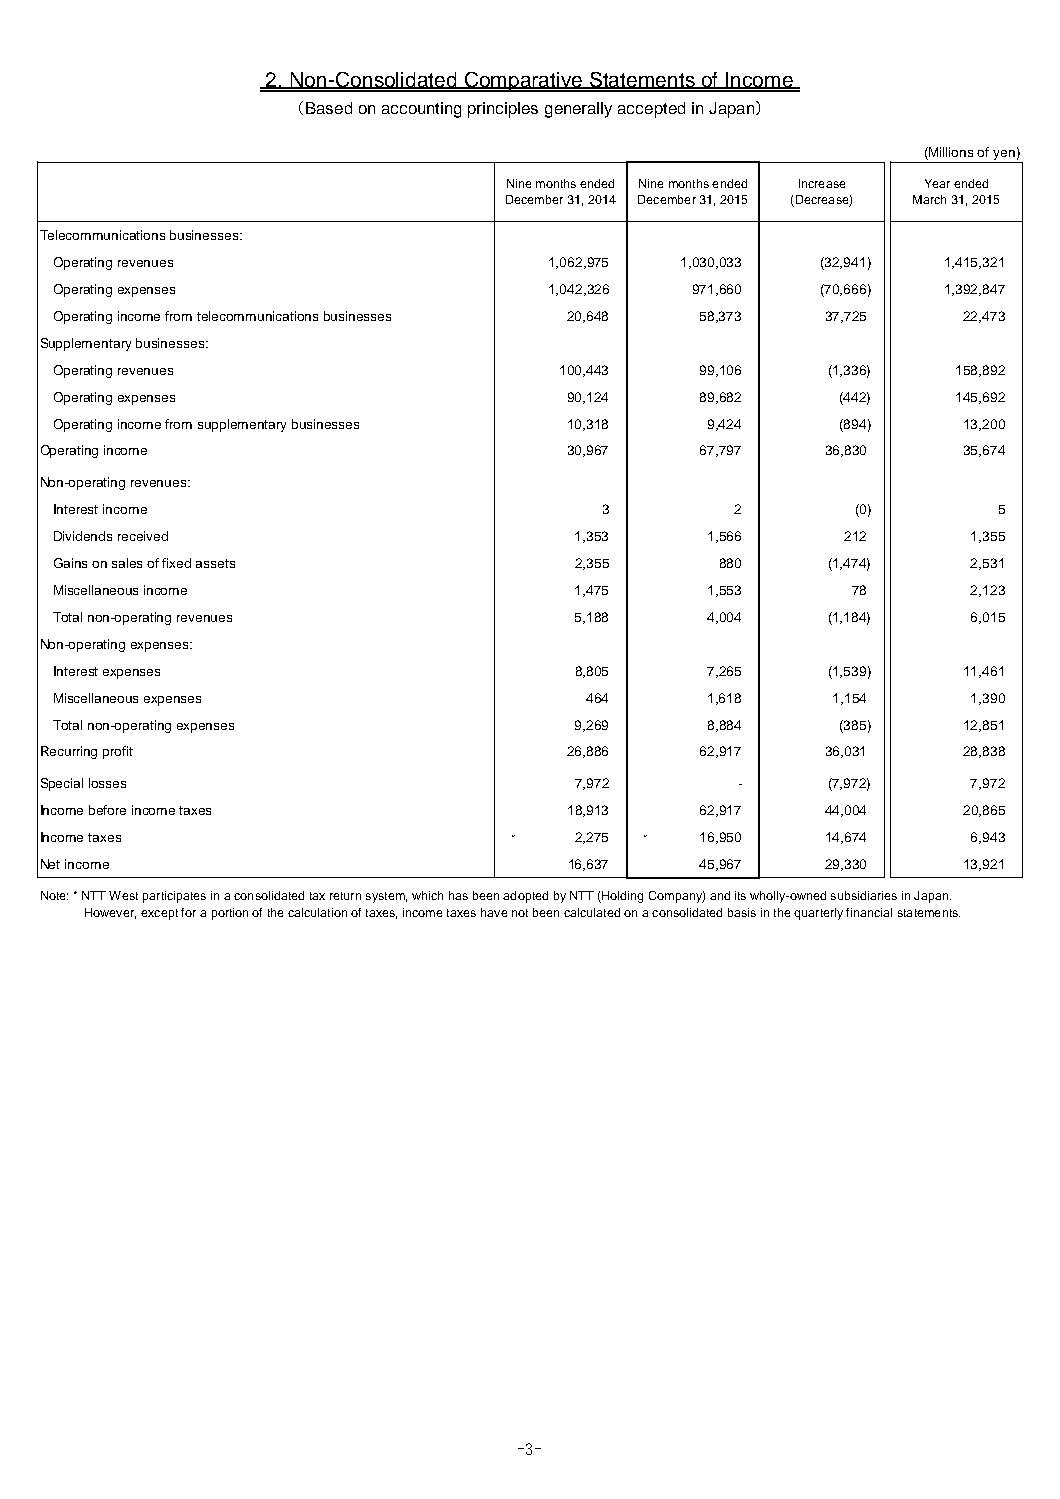 This screenshot has width=1060, height=1499. I want to click on Millions, so click(951, 152).
